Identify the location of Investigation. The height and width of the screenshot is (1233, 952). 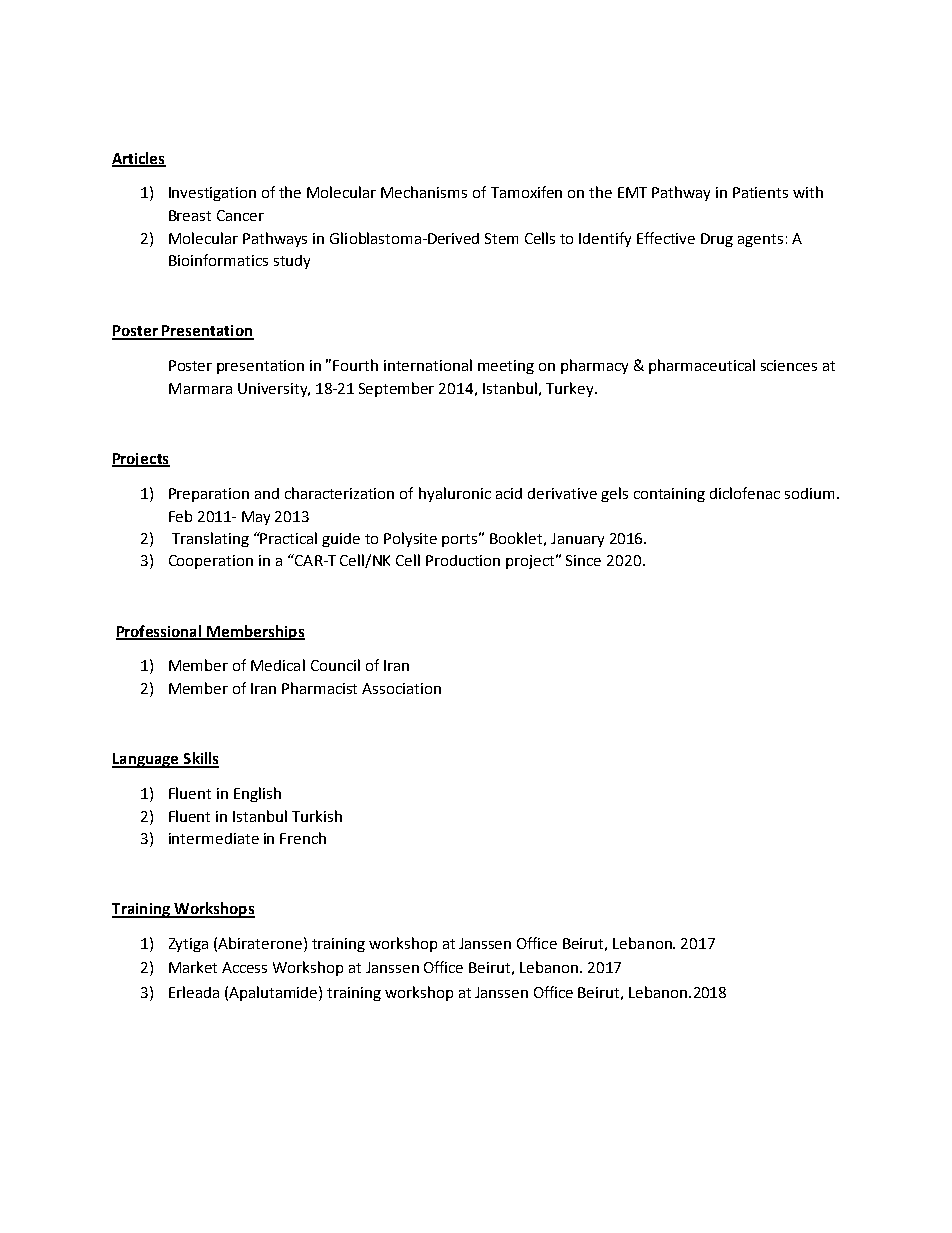
(212, 194).
